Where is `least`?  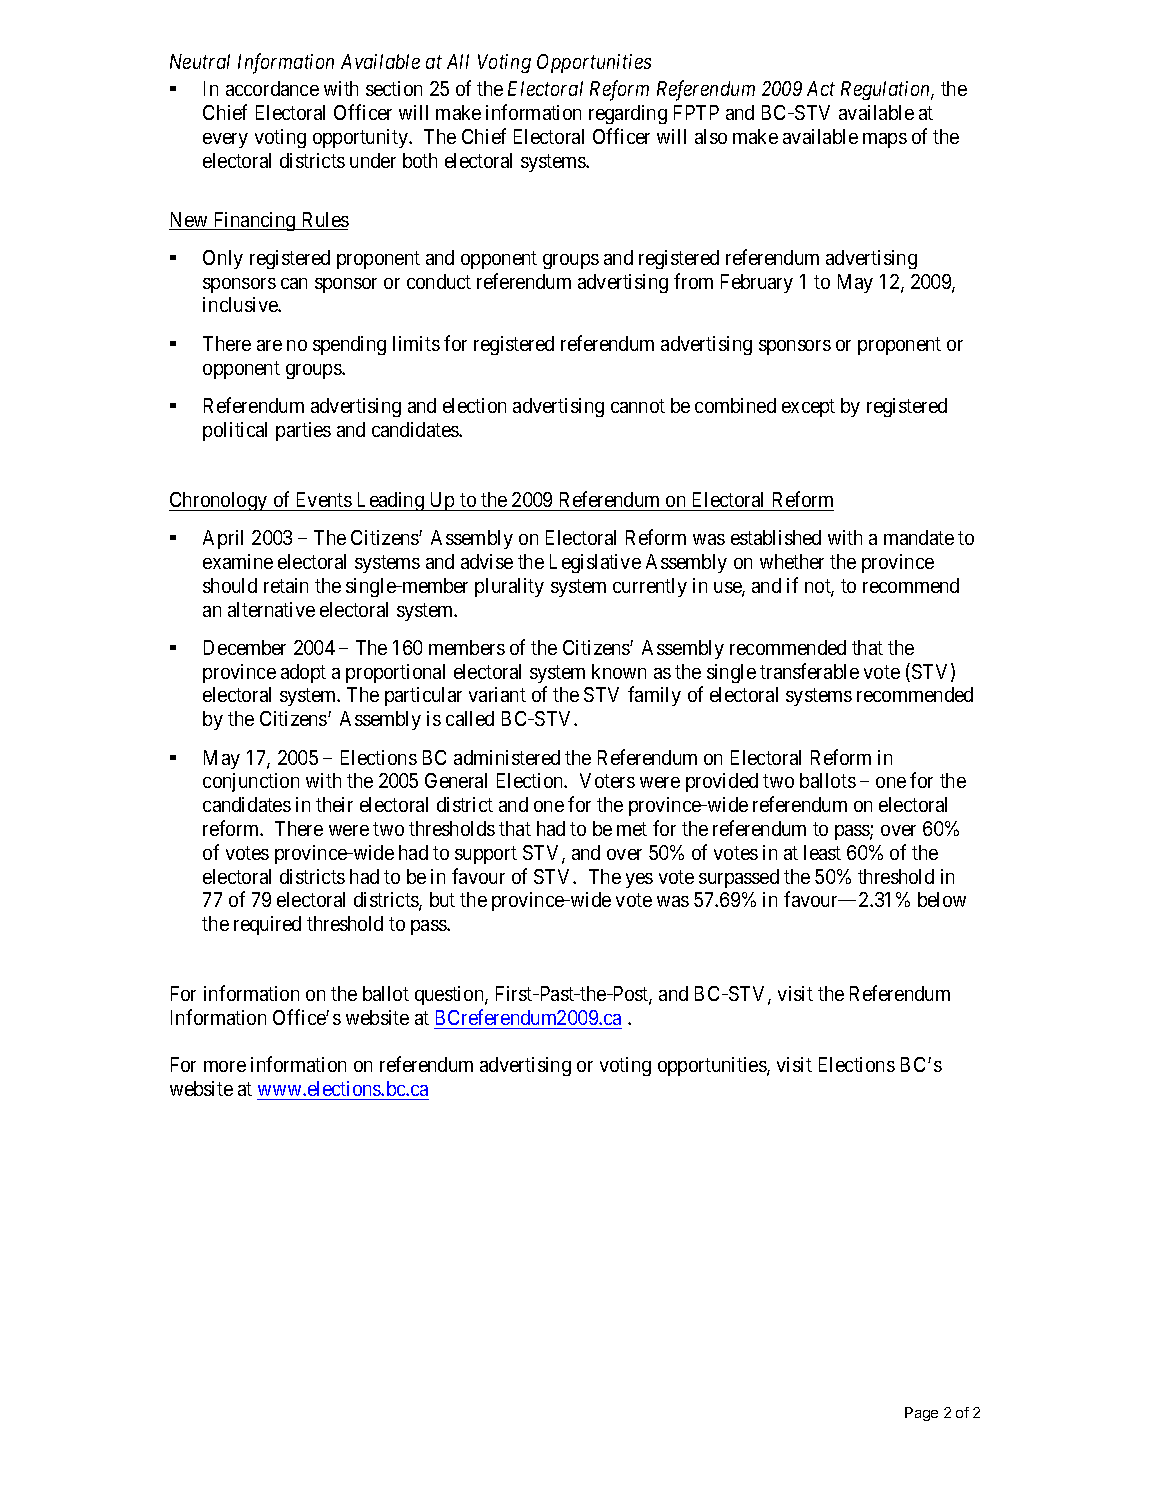 least is located at coordinates (822, 852).
